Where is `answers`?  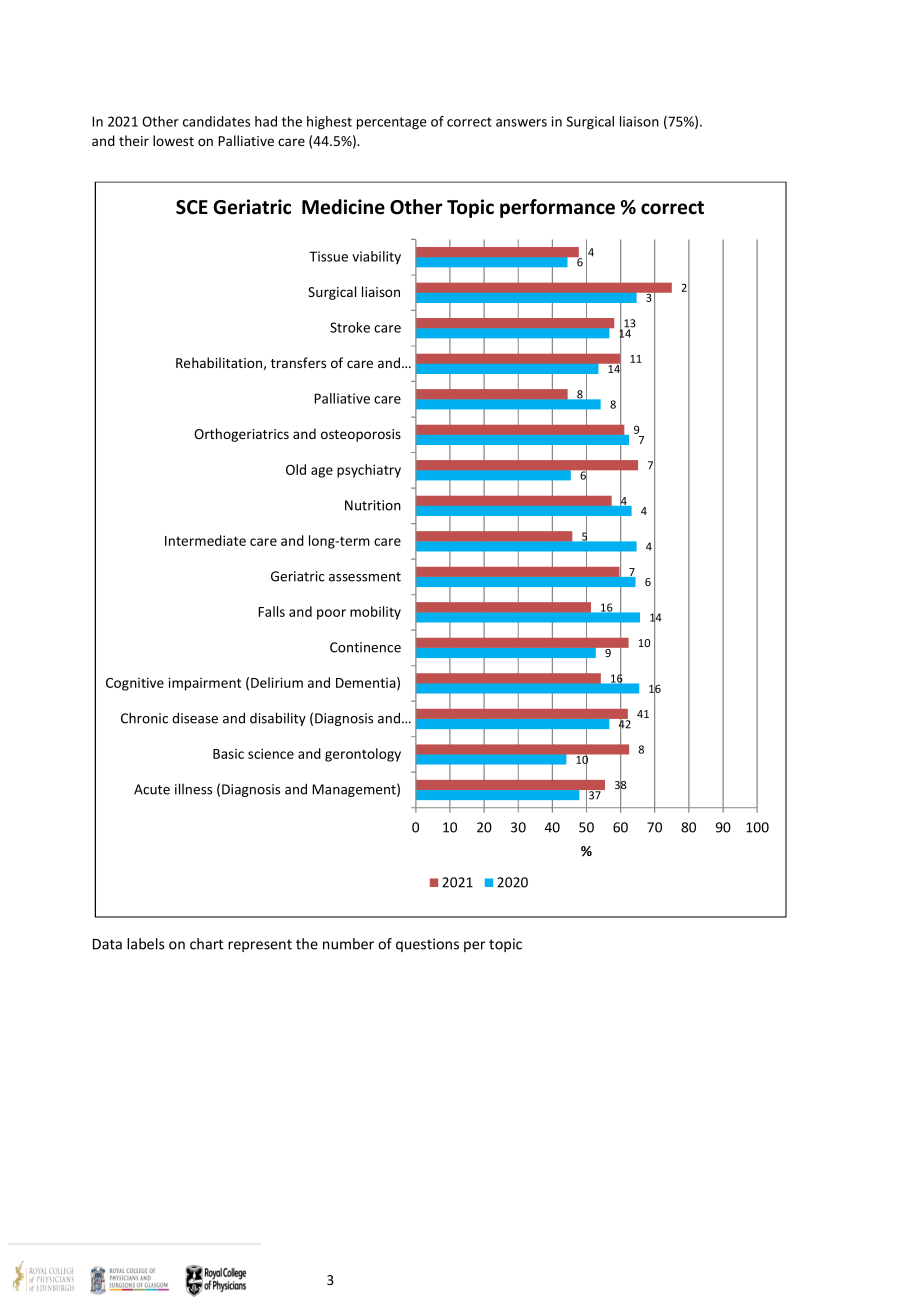
answers is located at coordinates (521, 123).
